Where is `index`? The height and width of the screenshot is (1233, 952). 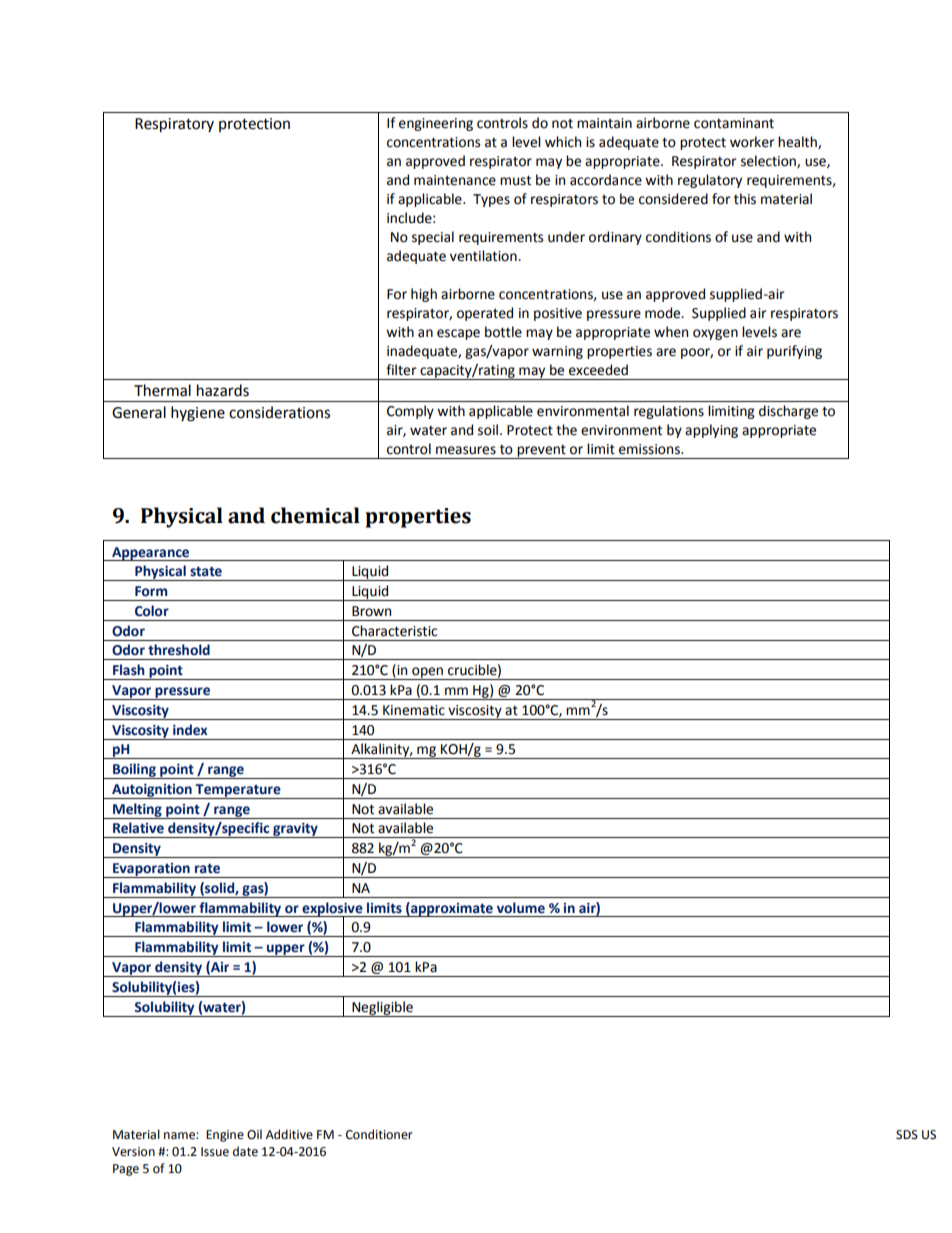 index is located at coordinates (190, 730).
